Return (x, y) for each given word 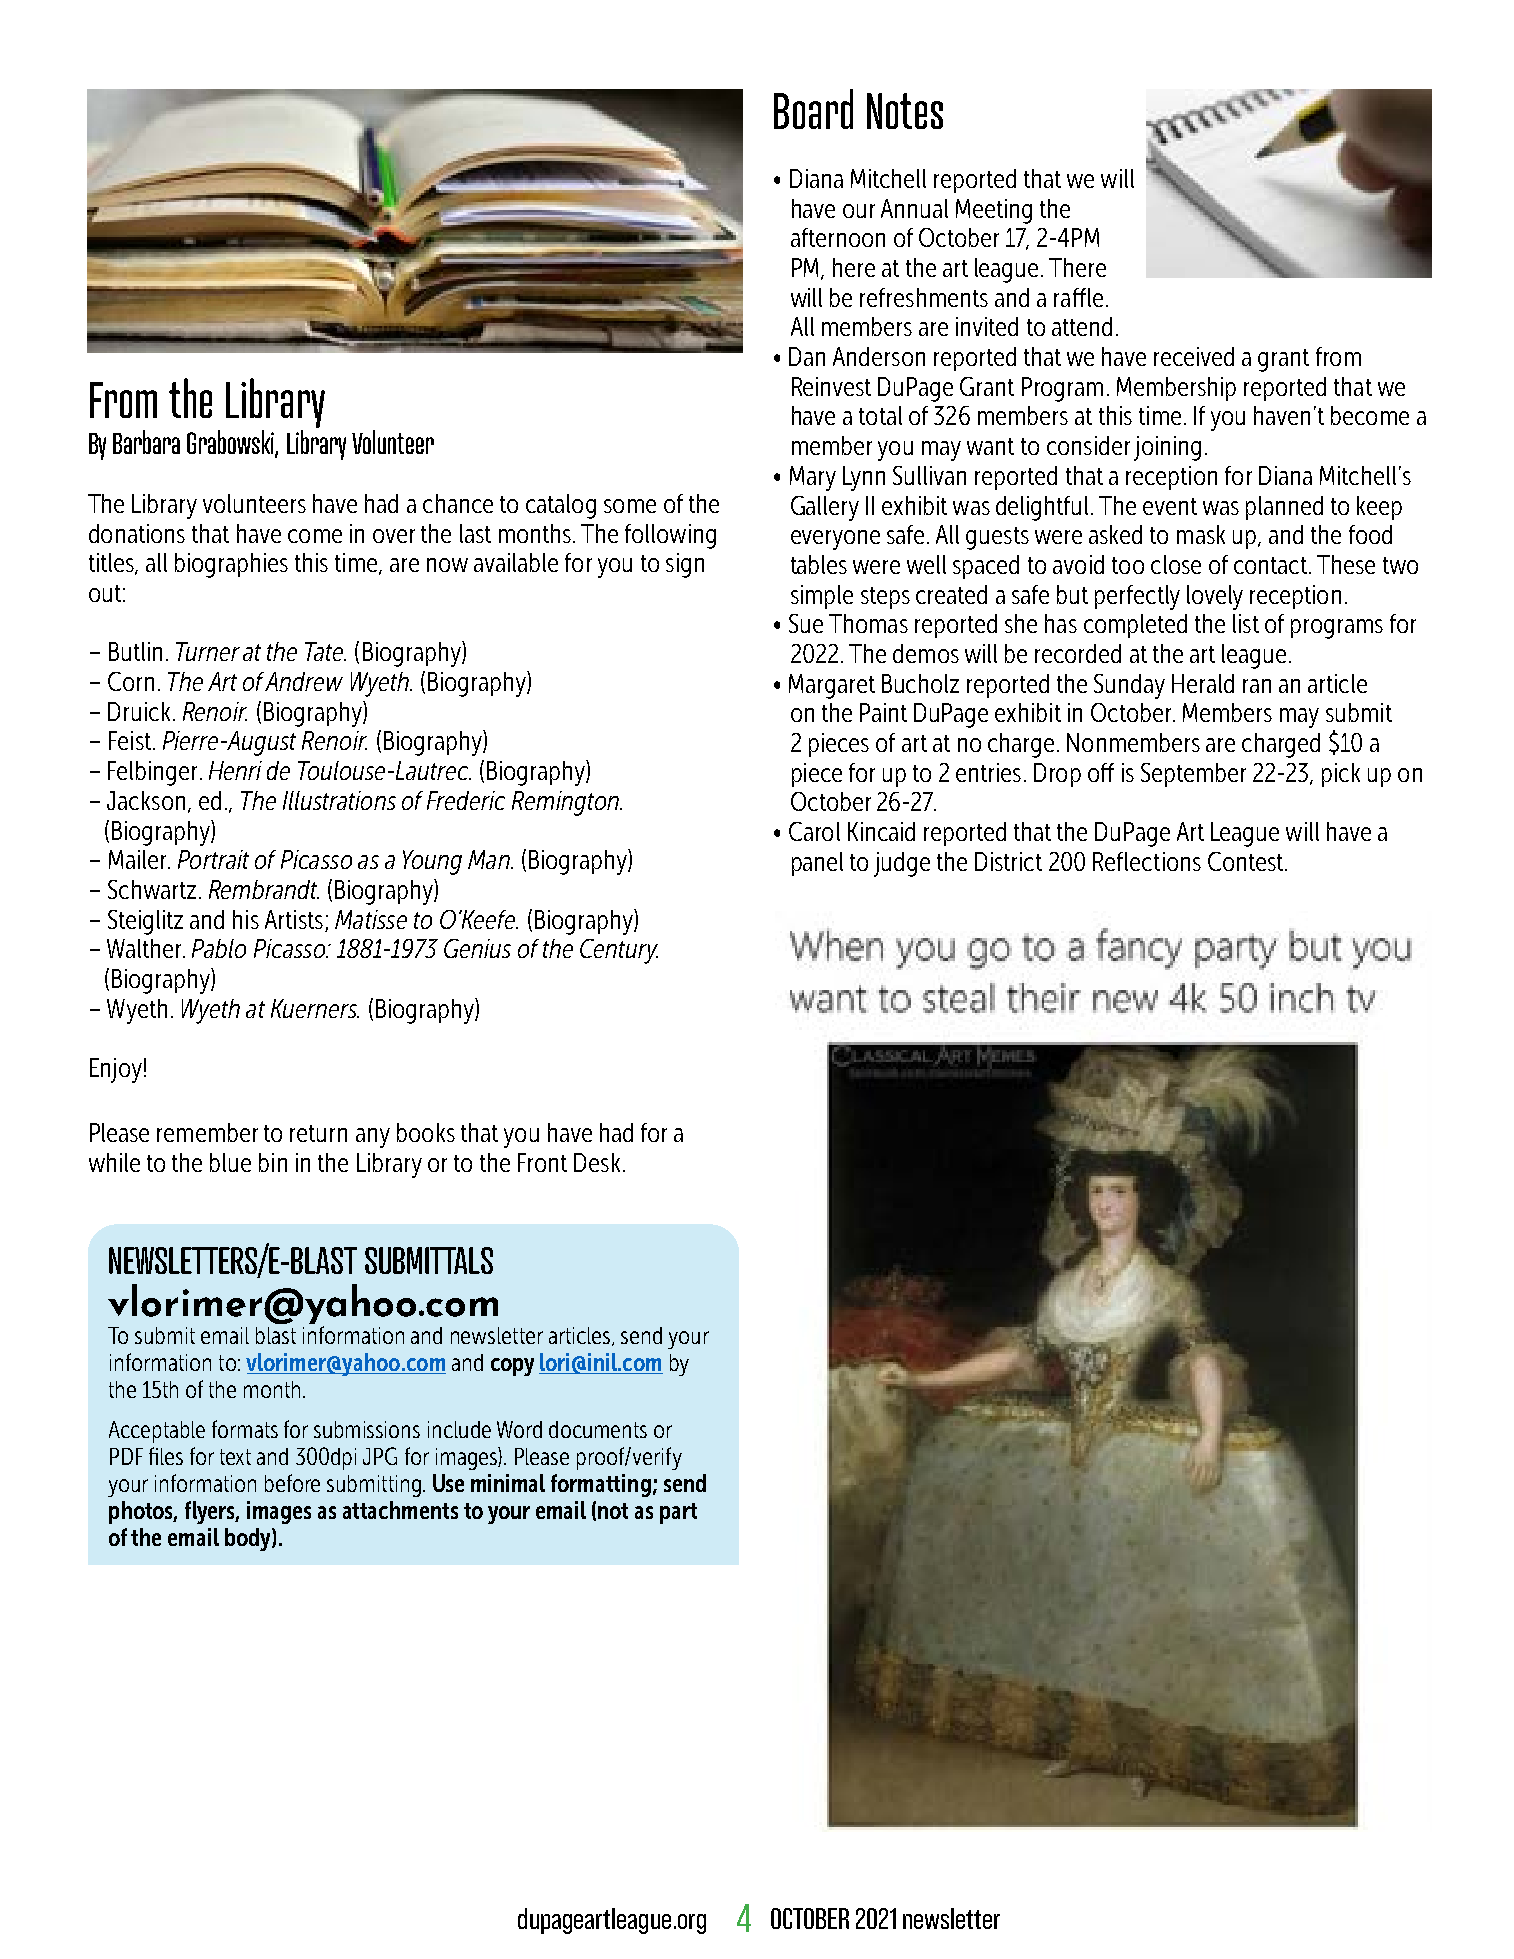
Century (619, 951)
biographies (231, 565)
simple (822, 597)
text (235, 1457)
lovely (1215, 597)
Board (813, 109)
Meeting (994, 211)
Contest (1245, 861)
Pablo (219, 948)
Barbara (146, 442)
